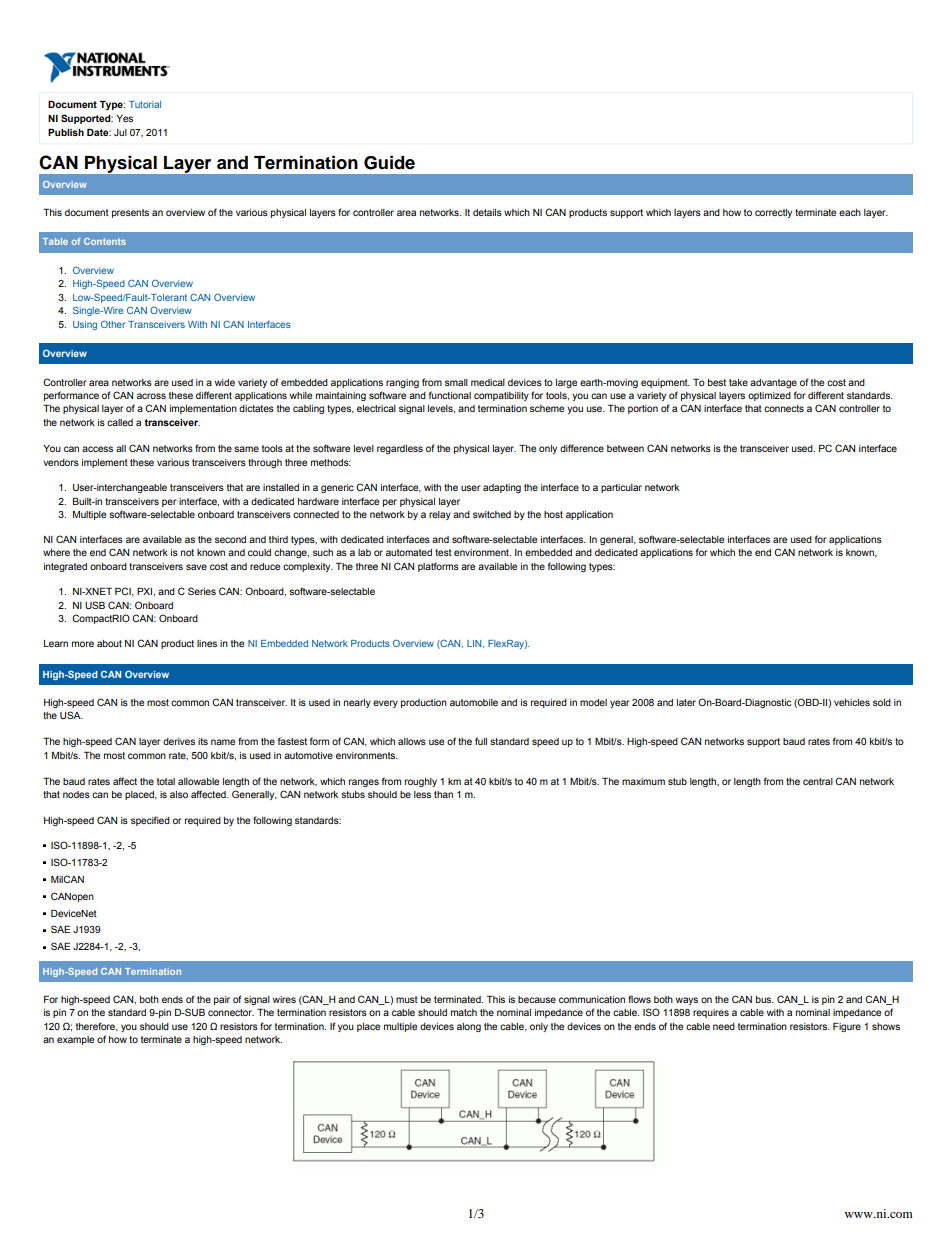  What do you see at coordinates (389, 162) in the screenshot?
I see `Guide` at bounding box center [389, 162].
